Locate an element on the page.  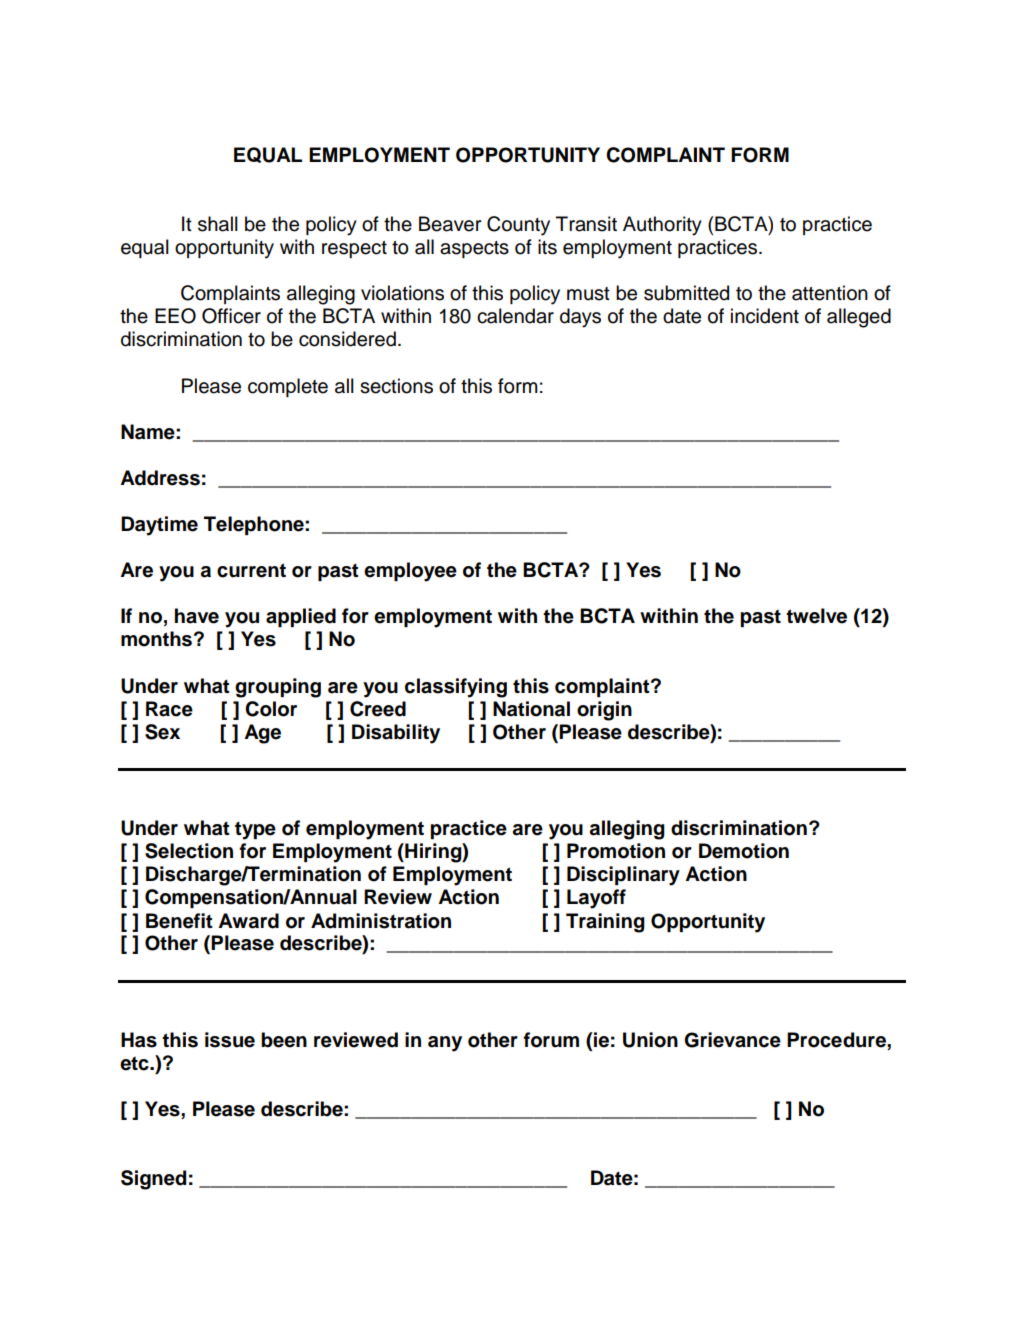
twelve is located at coordinates (816, 616).
